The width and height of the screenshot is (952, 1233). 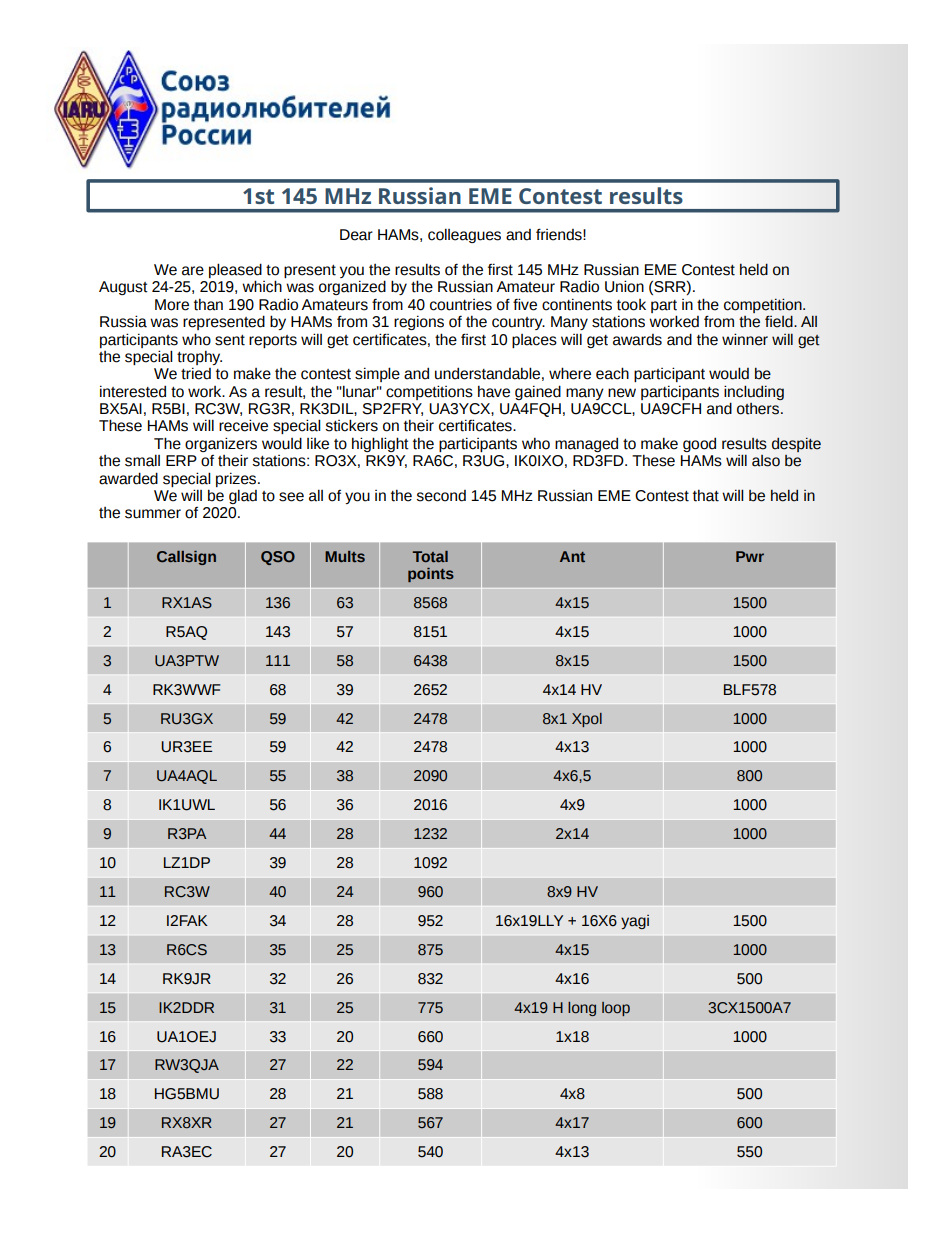 I want to click on Pwr, so click(x=750, y=556).
